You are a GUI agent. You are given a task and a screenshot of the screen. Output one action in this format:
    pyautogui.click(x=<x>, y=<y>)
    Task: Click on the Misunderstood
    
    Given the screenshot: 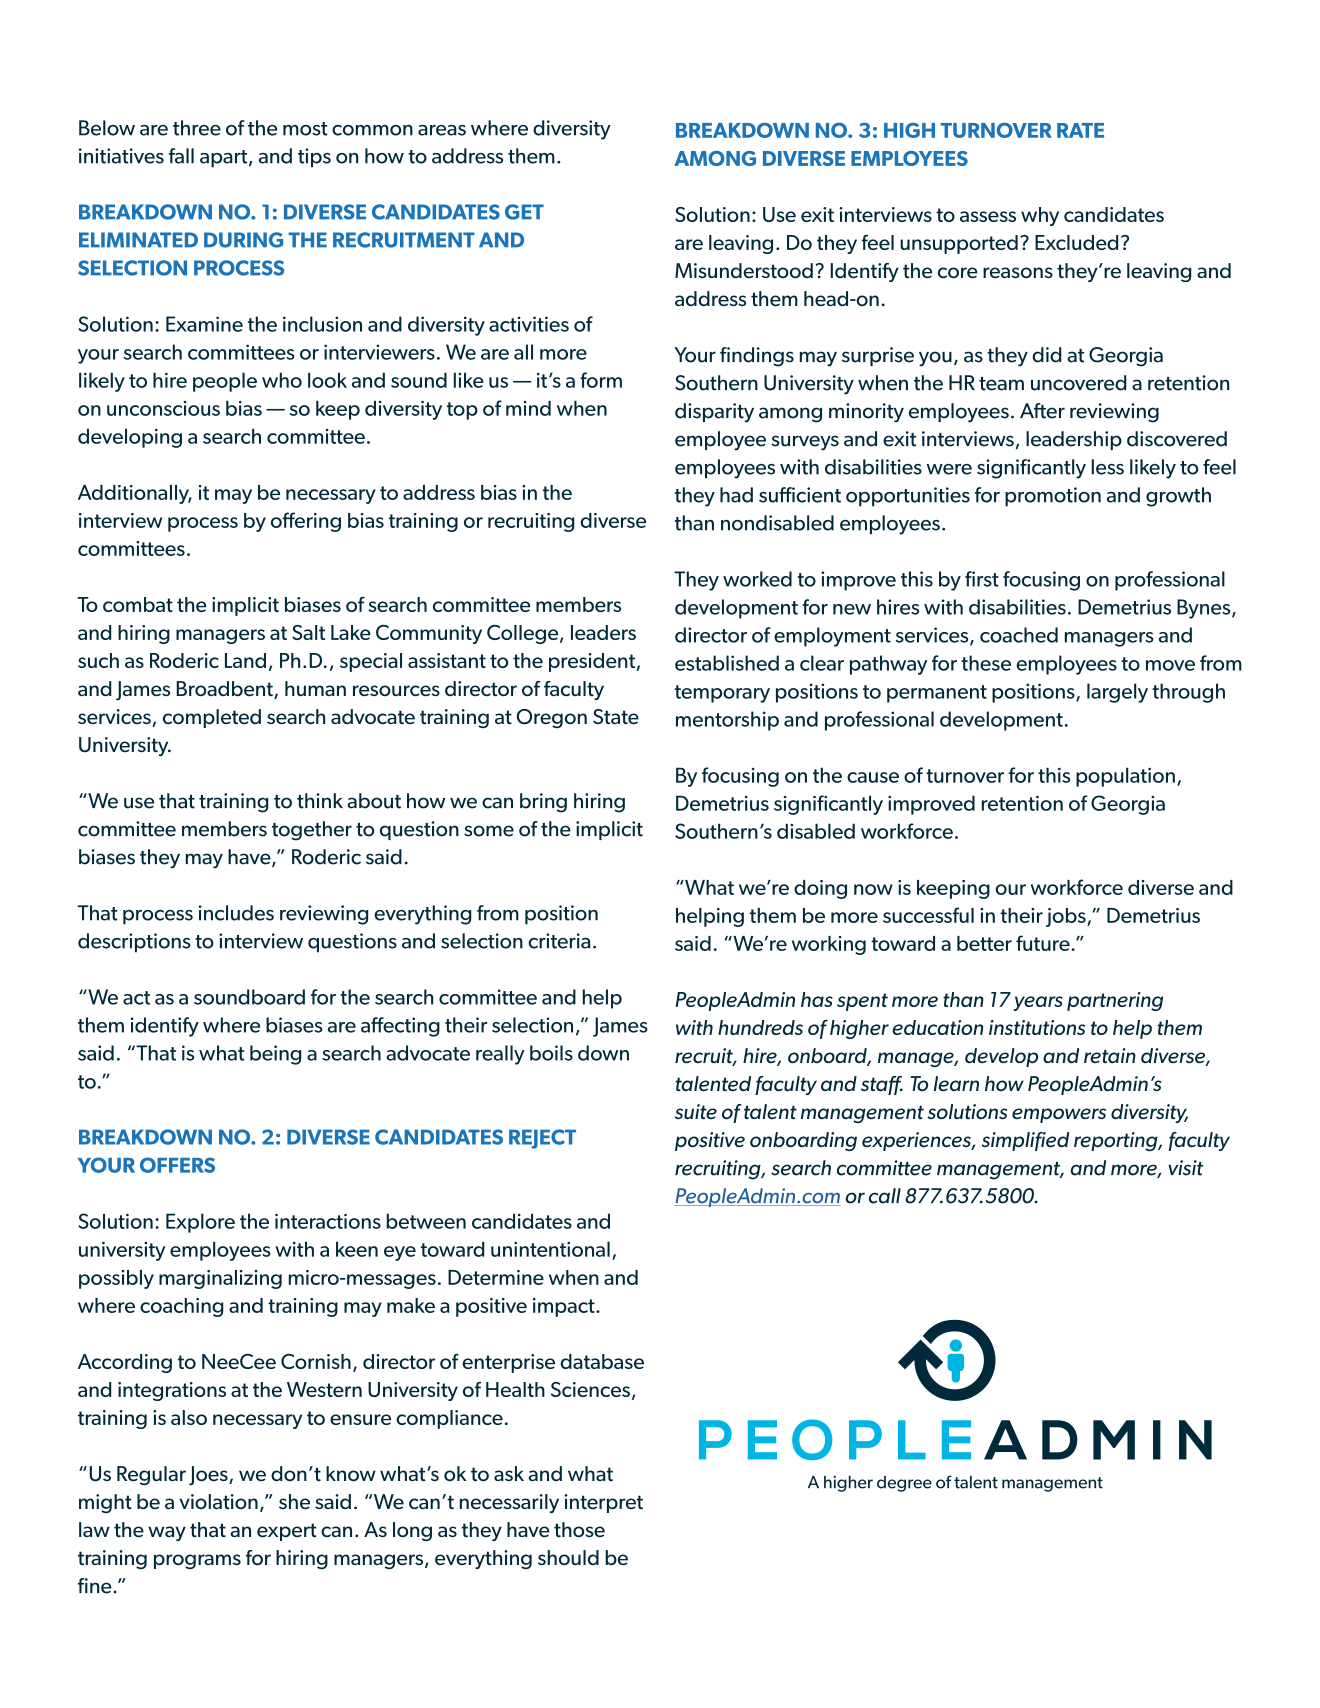 What is the action you would take?
    pyautogui.click(x=744, y=270)
